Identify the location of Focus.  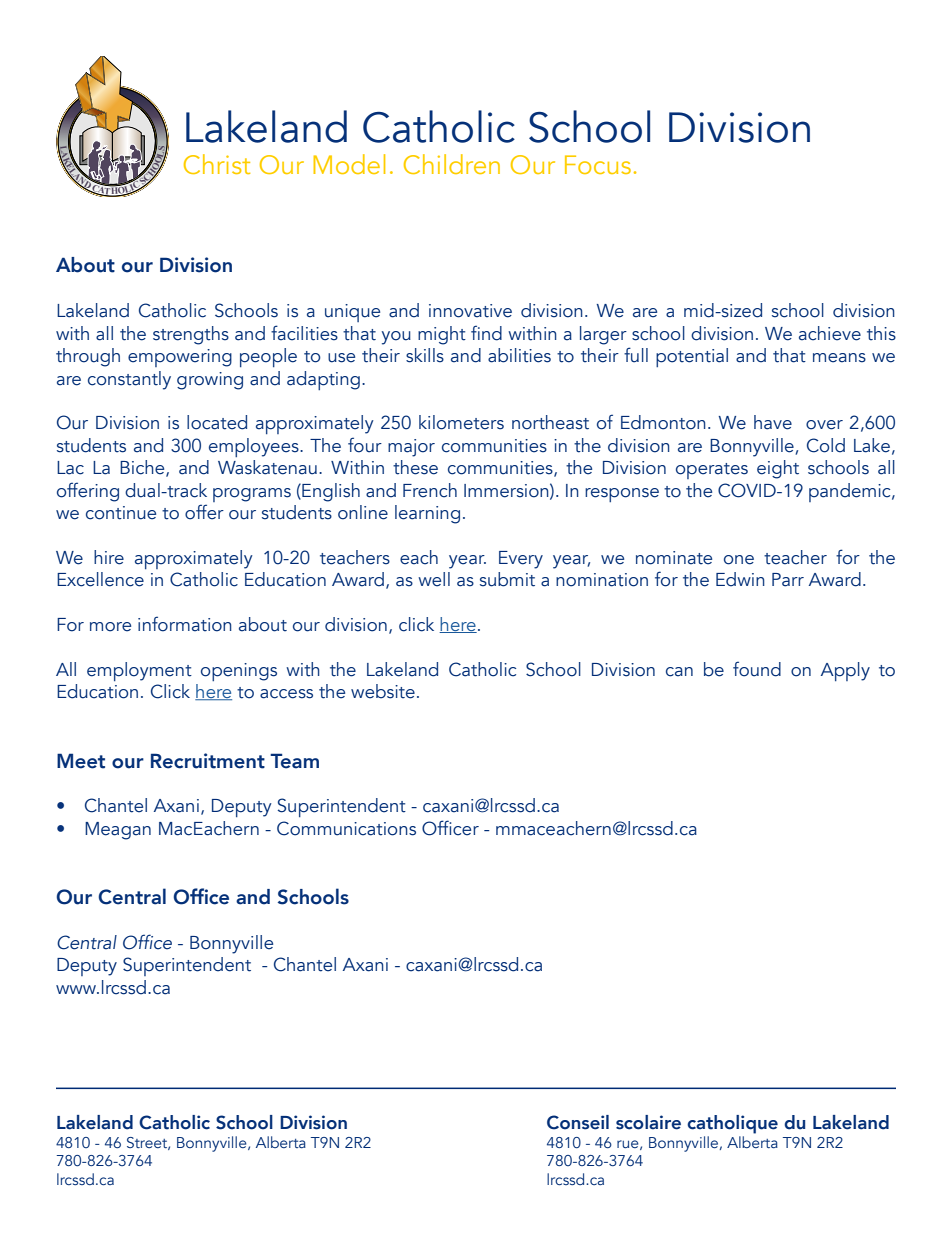
(598, 164).
